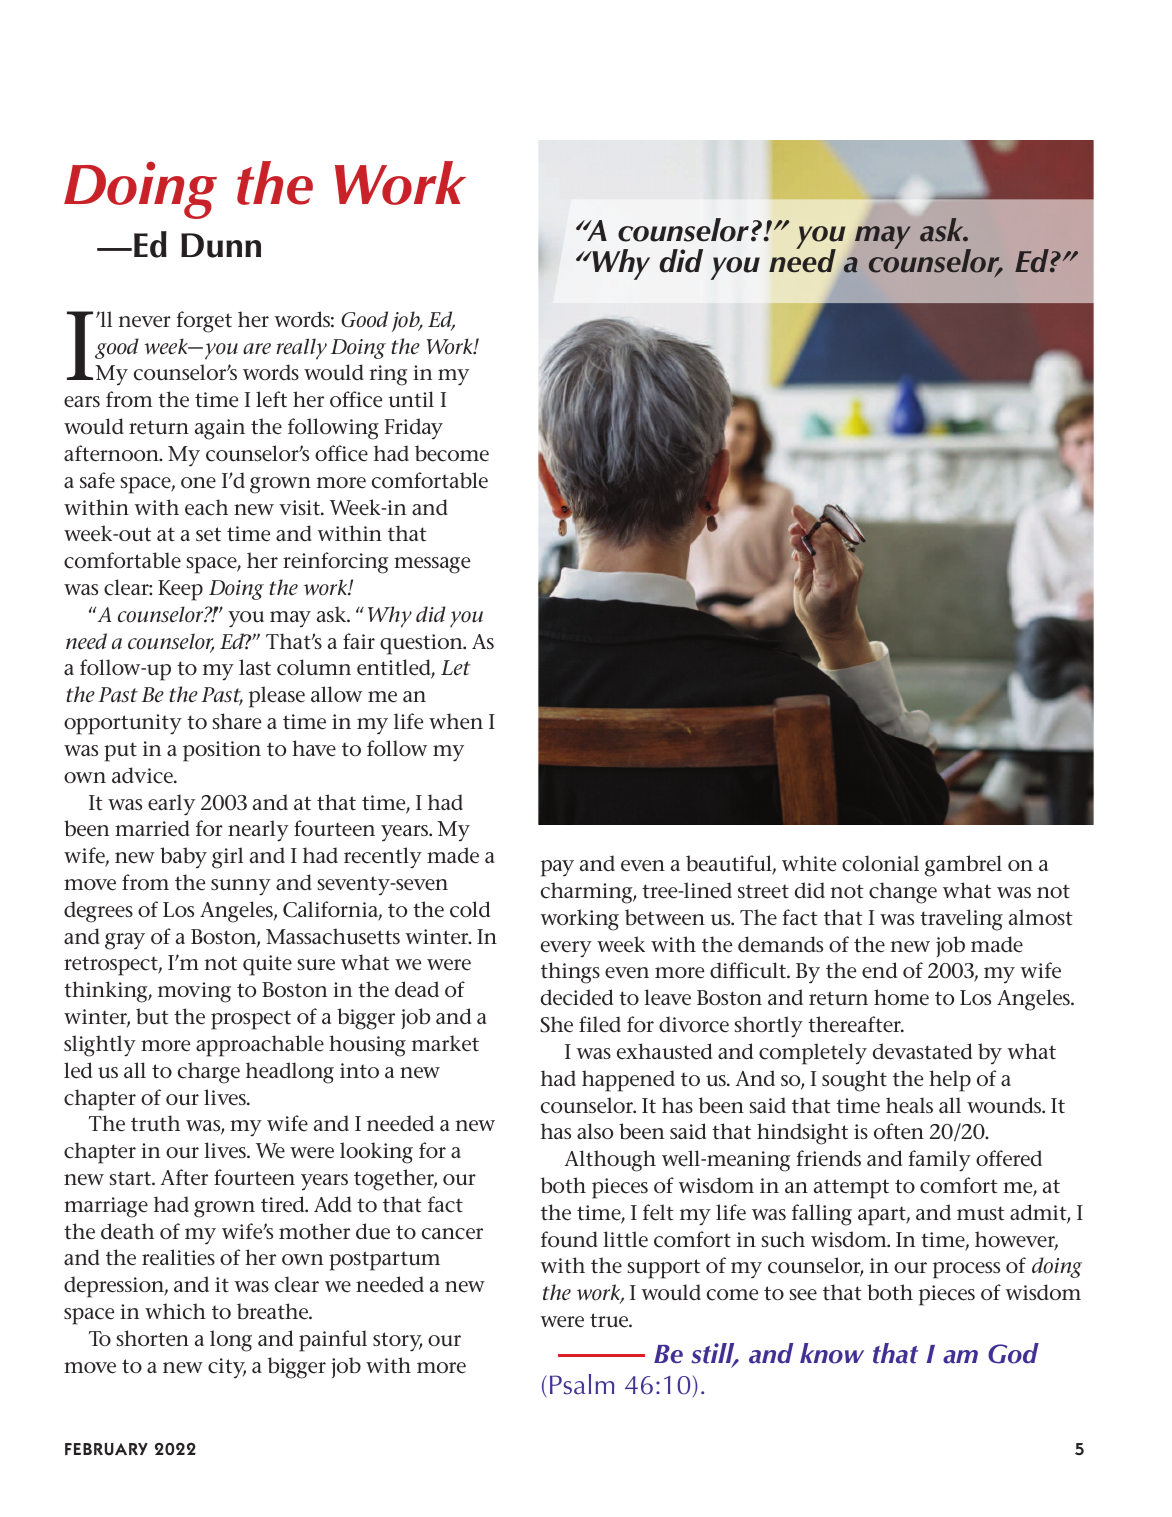 The height and width of the screenshot is (1517, 1172). What do you see at coordinates (227, 1368) in the screenshot?
I see `city` at bounding box center [227, 1368].
